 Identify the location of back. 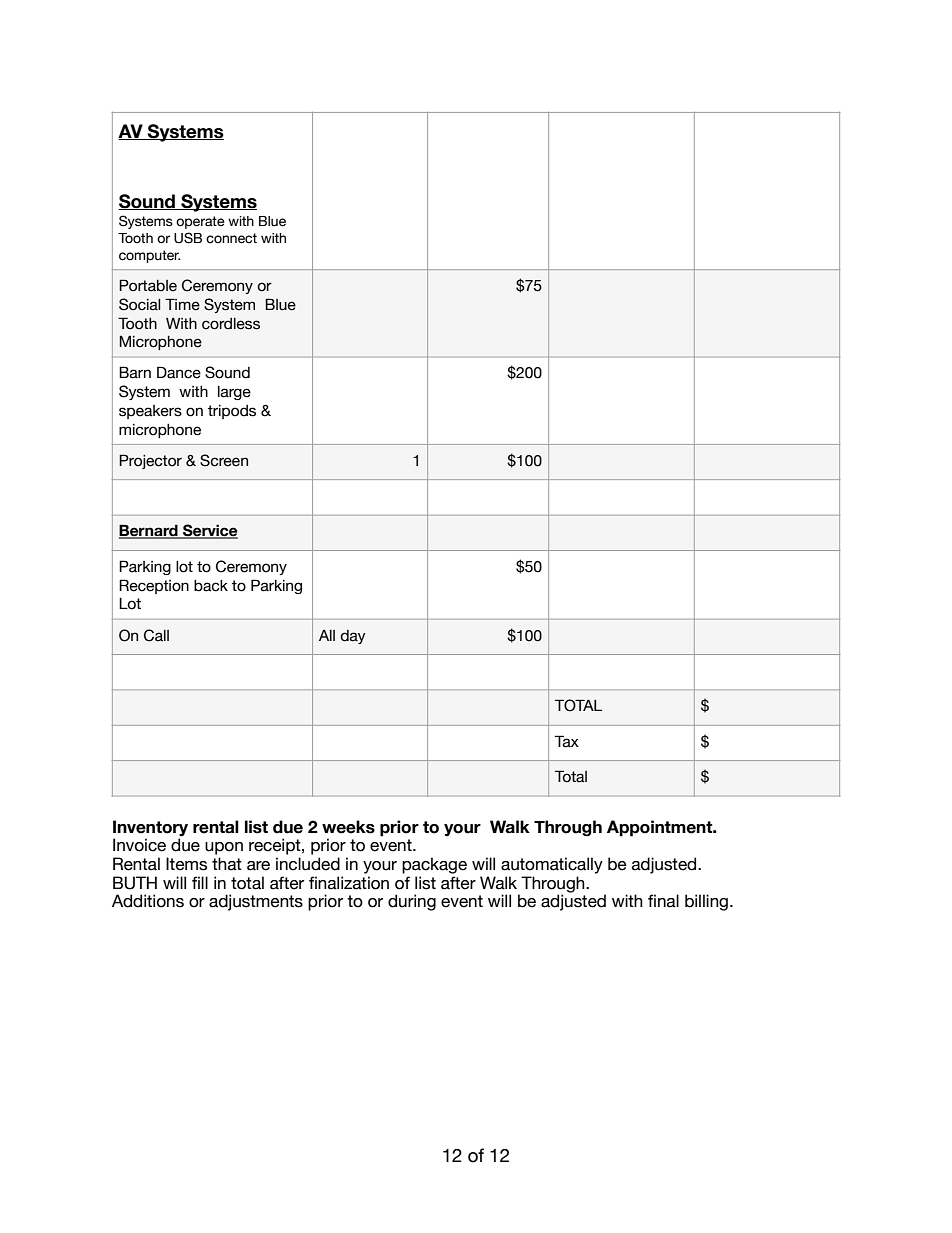
(211, 586).
